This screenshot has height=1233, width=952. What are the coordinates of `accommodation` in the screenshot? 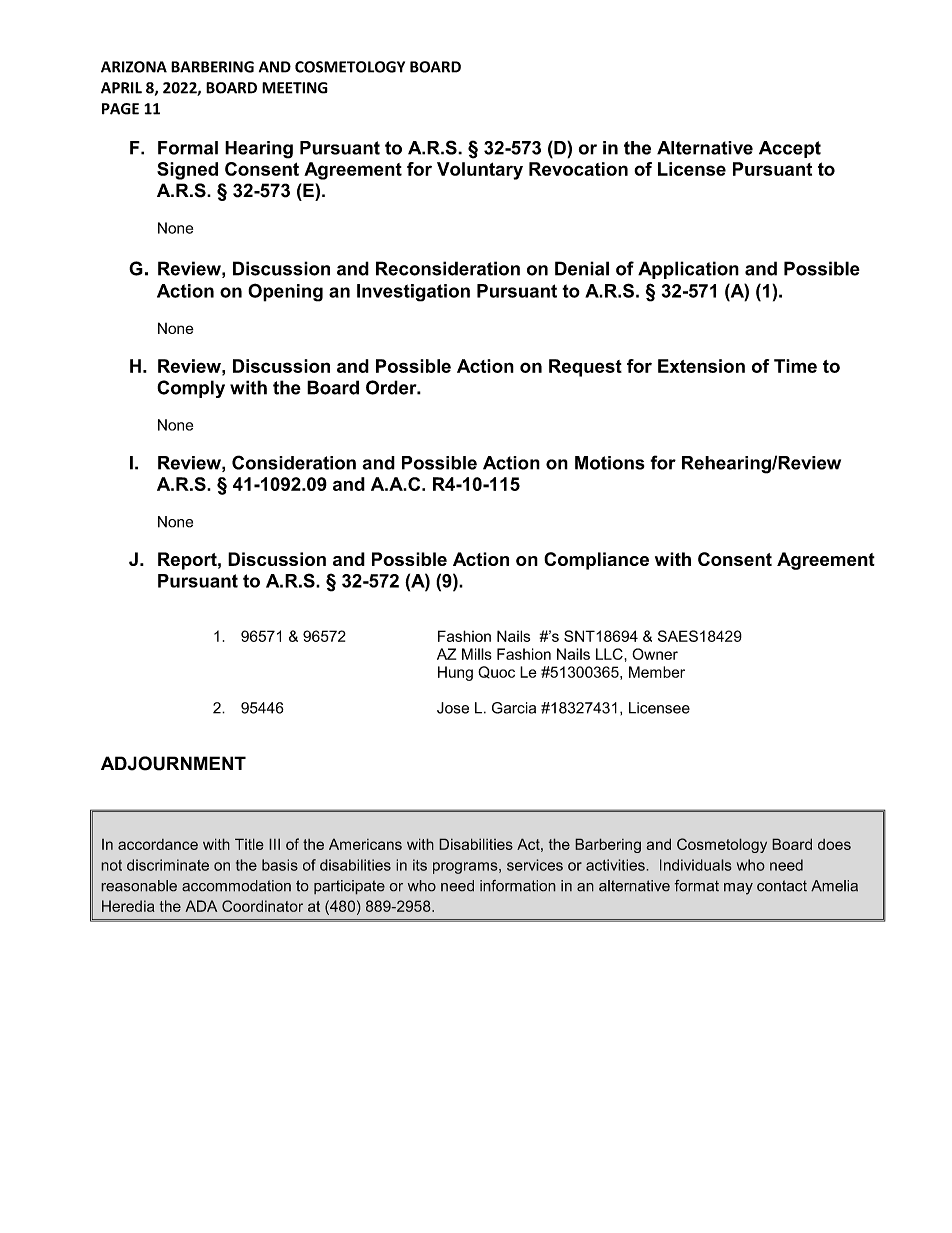 It's located at (236, 886).
